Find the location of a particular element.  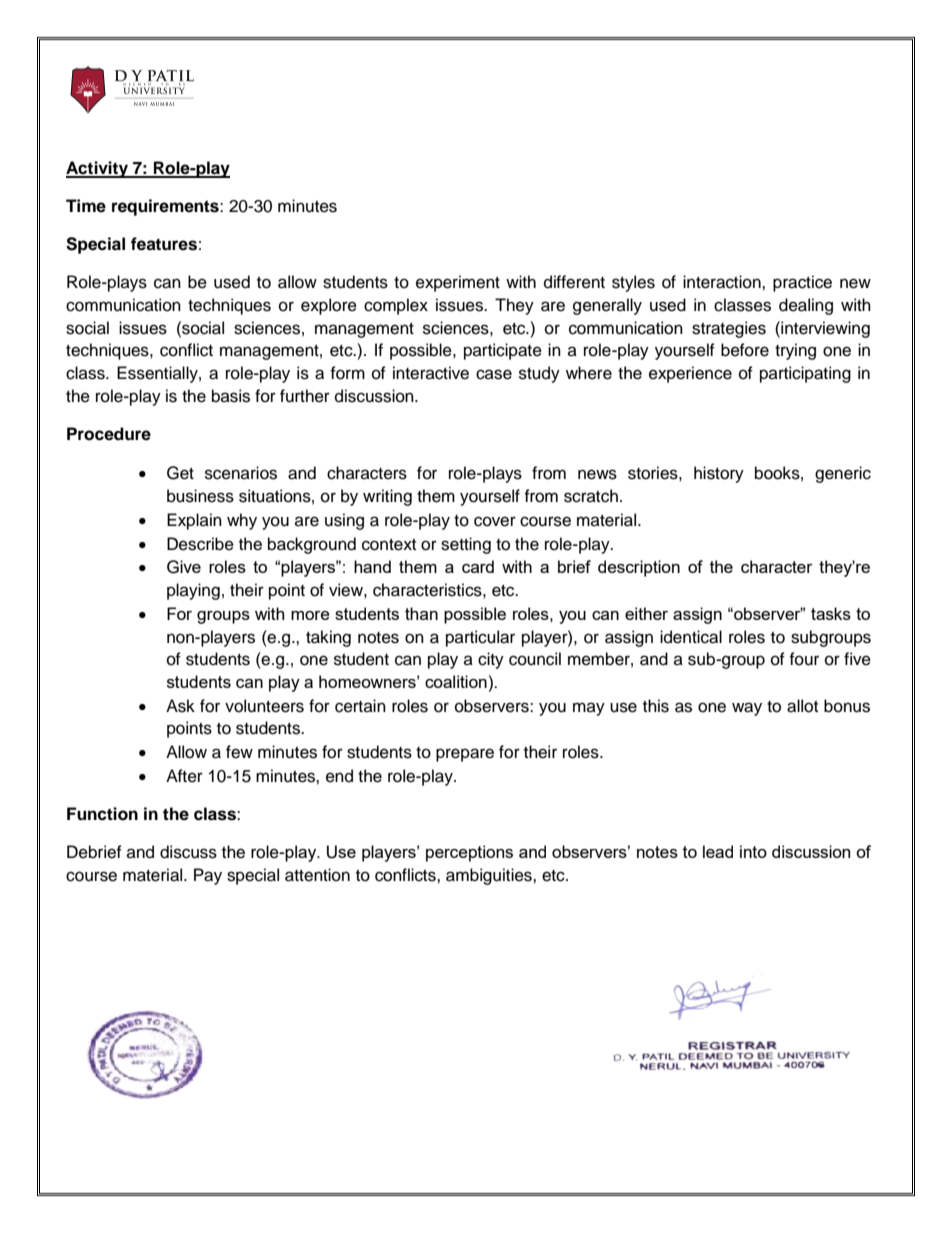

perceptions is located at coordinates (469, 853).
